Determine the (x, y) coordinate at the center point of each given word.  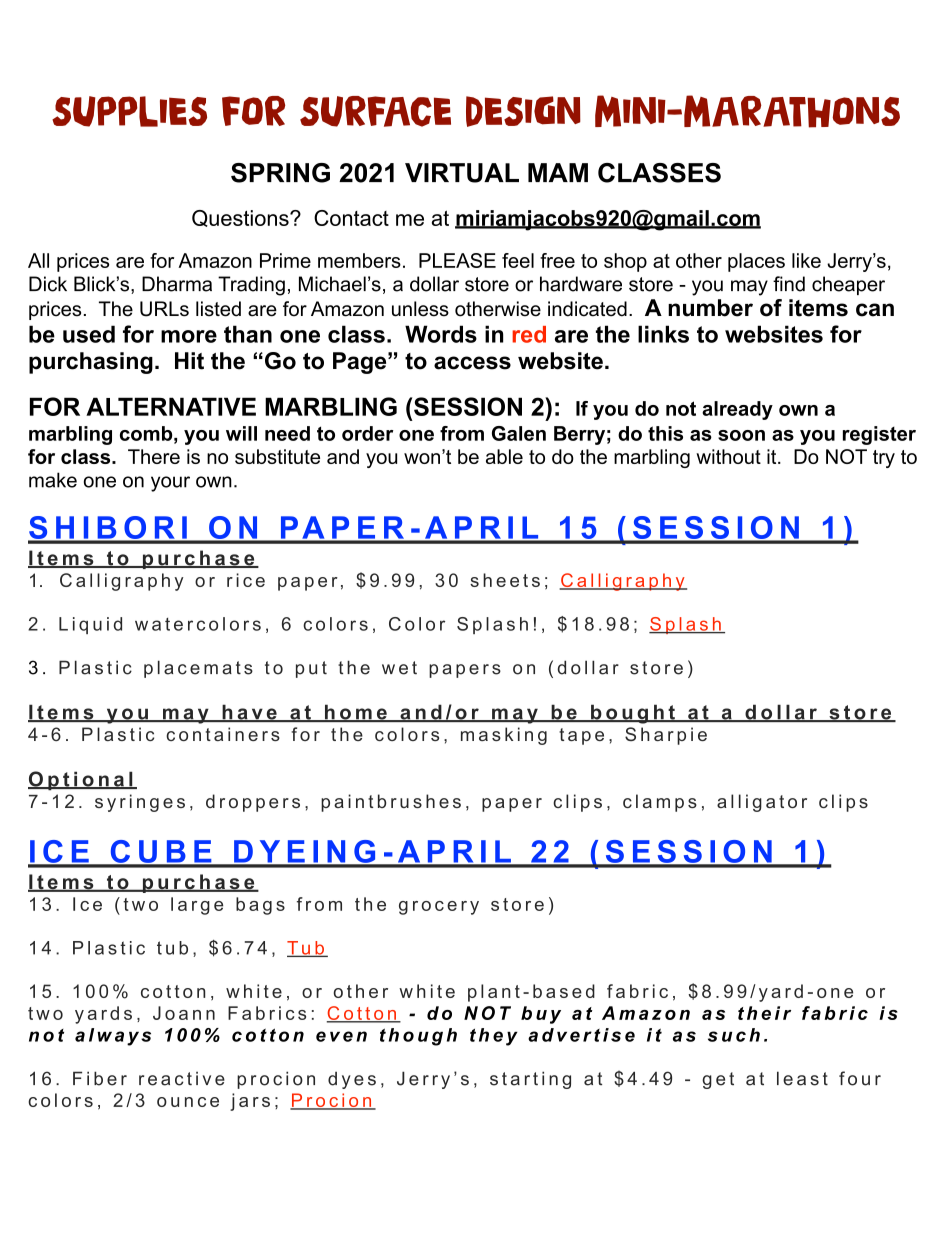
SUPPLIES (129, 111)
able (504, 456)
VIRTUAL (462, 173)
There (154, 456)
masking (504, 736)
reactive (182, 1079)
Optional (81, 781)
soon (741, 435)
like (806, 260)
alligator (762, 803)
